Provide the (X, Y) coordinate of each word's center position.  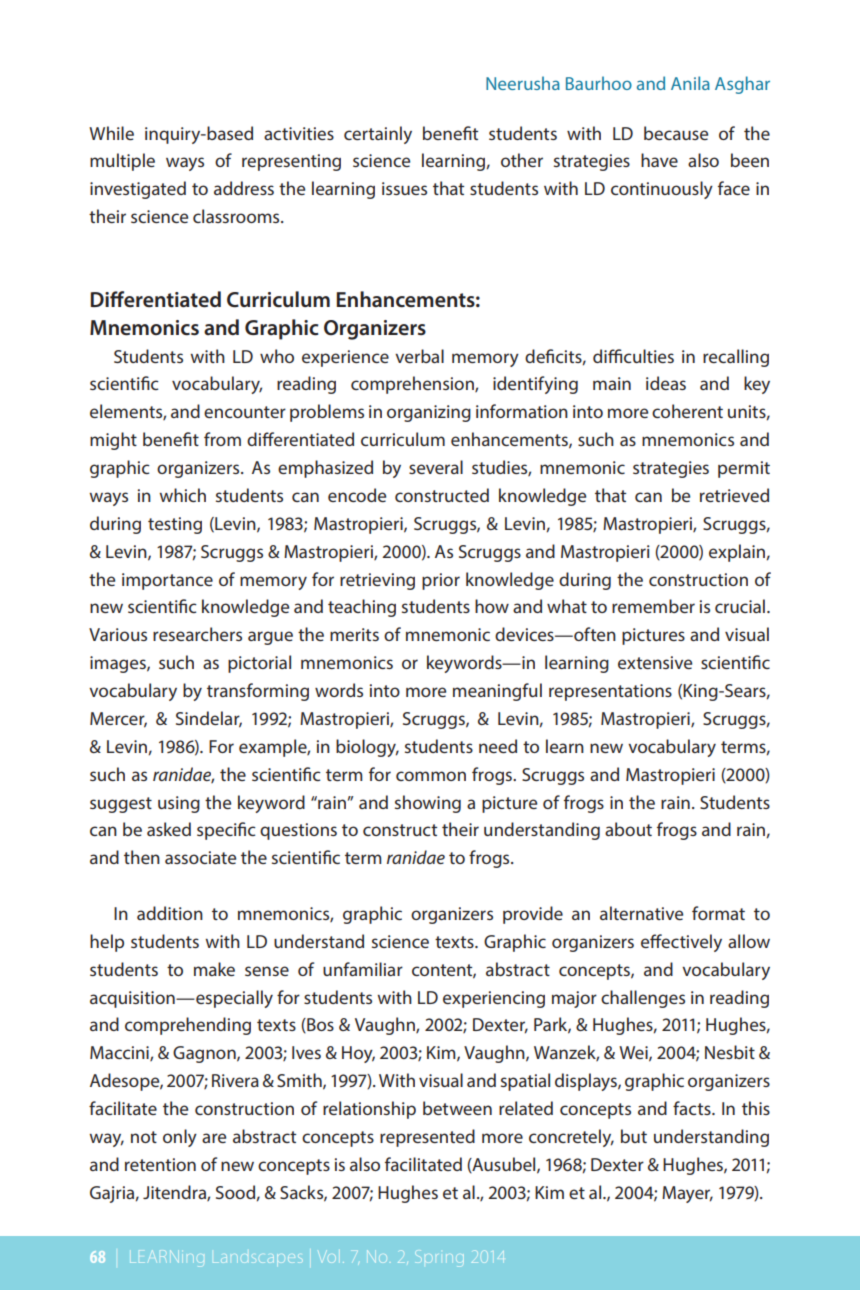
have (659, 160)
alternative (641, 913)
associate (200, 857)
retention (160, 1164)
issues (404, 188)
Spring (440, 1260)
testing (175, 525)
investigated (138, 190)
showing (428, 804)
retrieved (734, 495)
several (436, 467)
